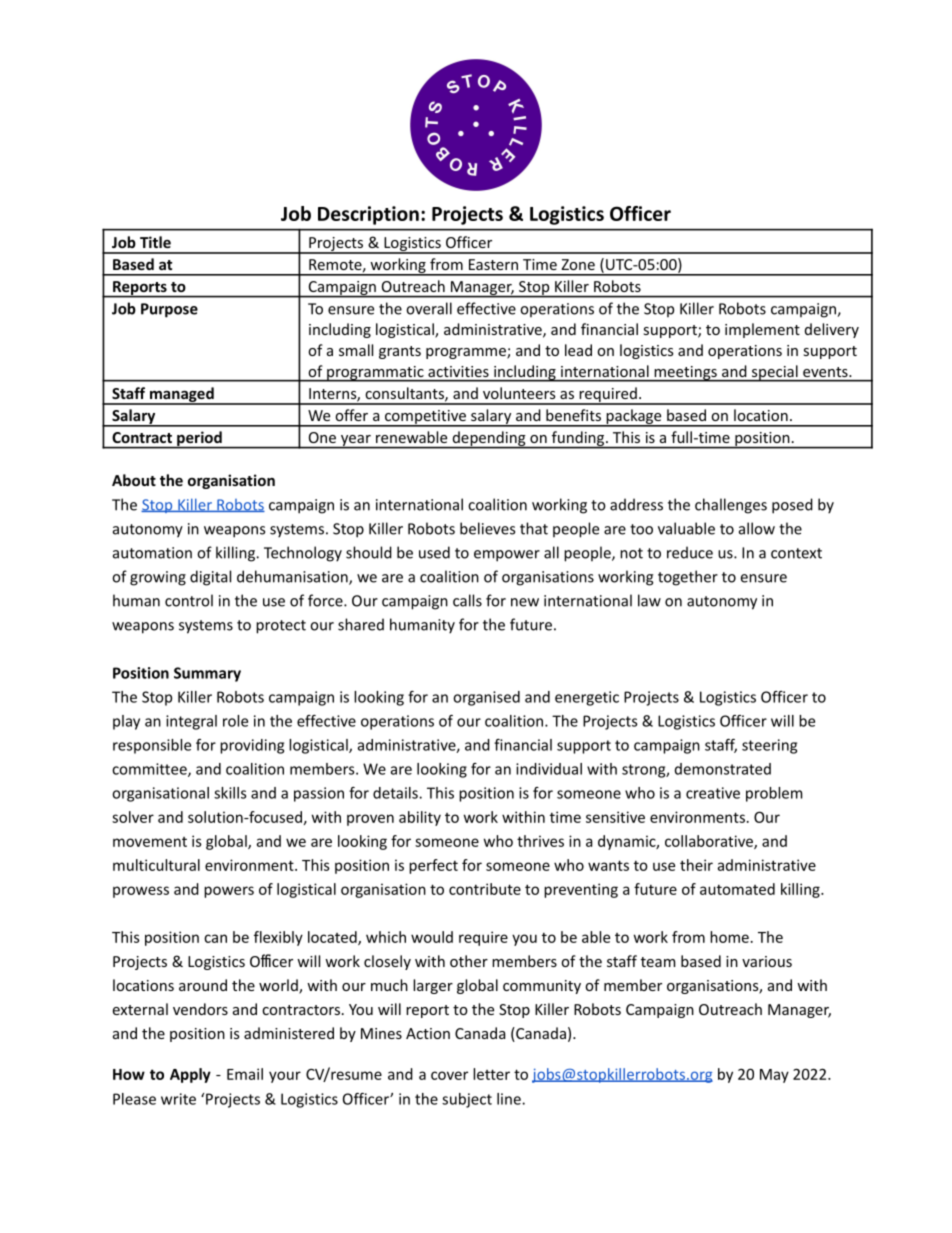 This screenshot has width=952, height=1233. I want to click on Title, so click(155, 242).
